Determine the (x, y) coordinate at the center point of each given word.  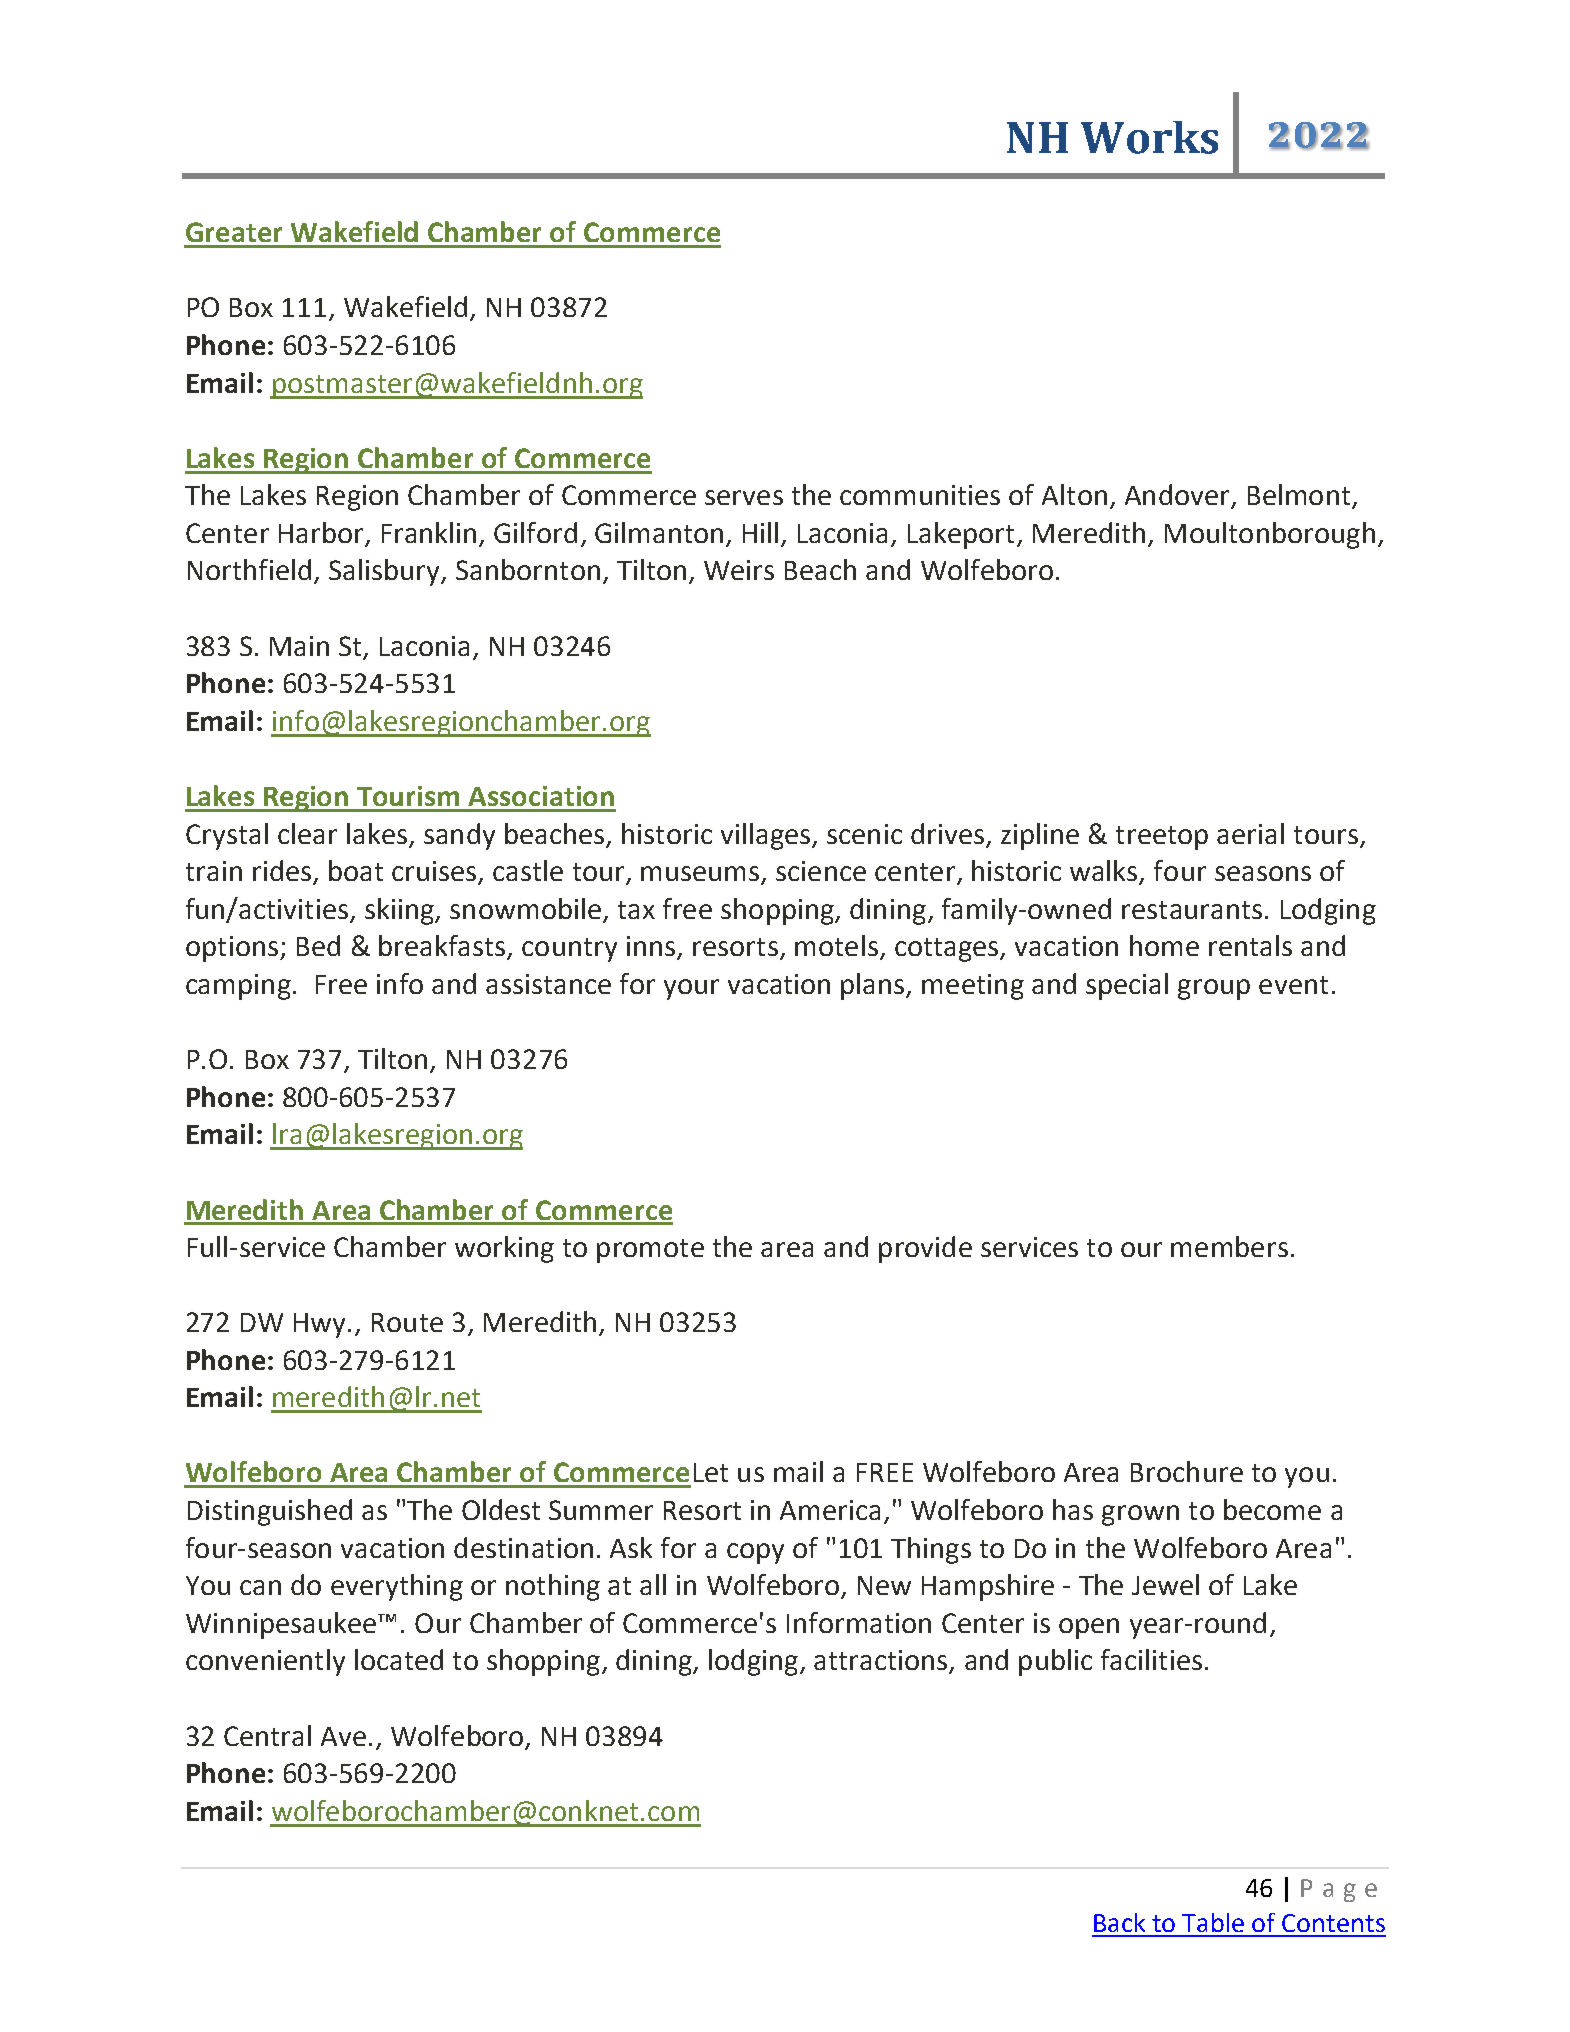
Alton (1074, 494)
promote (650, 1251)
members (1229, 1246)
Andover (1178, 496)
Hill (760, 532)
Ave (343, 1736)
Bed (318, 945)
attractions (882, 1661)
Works (1149, 137)
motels (836, 945)
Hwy (321, 1325)
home (1164, 945)
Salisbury (385, 572)
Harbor (322, 534)
